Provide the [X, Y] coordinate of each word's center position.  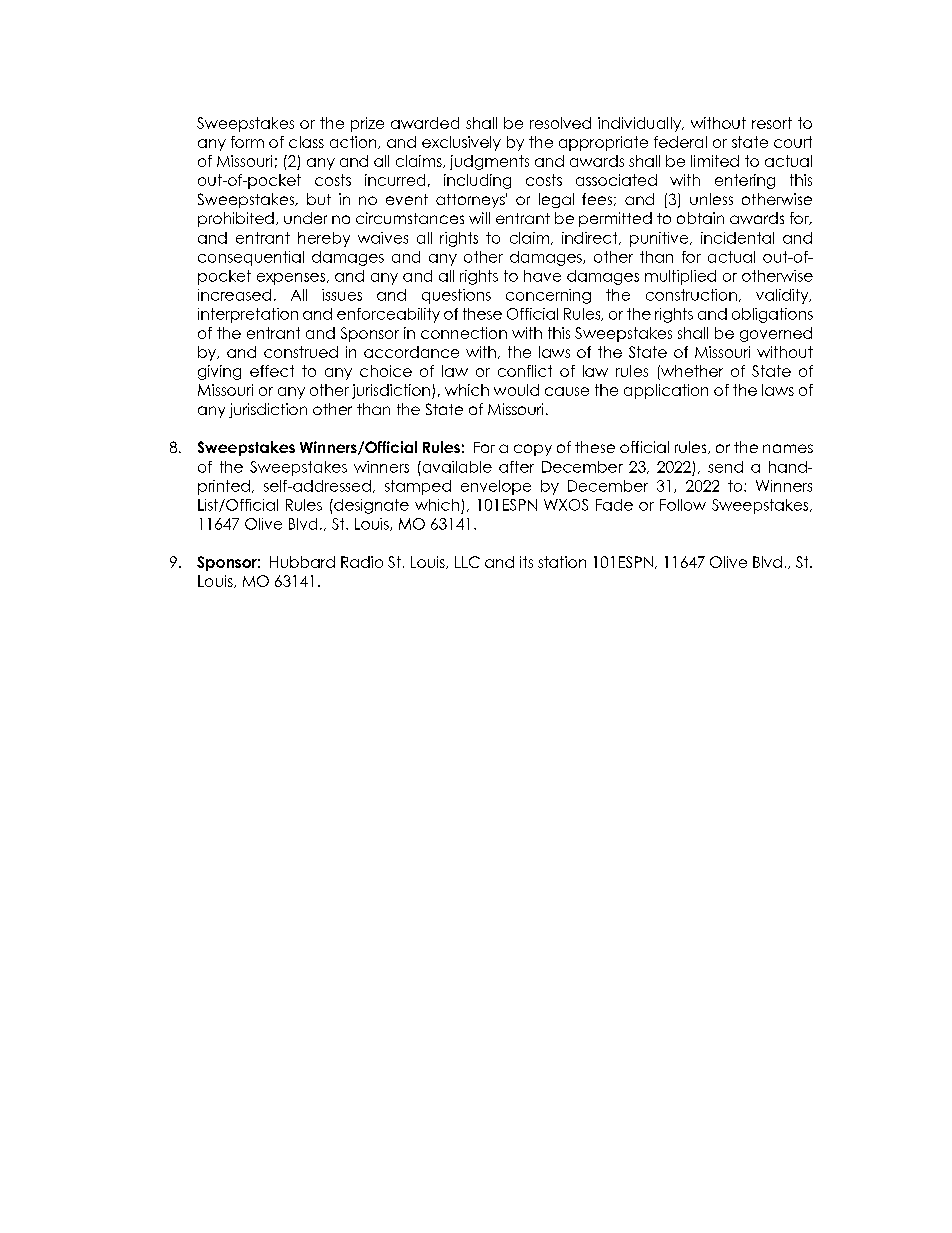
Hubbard [302, 562]
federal [680, 142]
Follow [683, 505]
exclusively [461, 143]
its [526, 562]
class [306, 142]
